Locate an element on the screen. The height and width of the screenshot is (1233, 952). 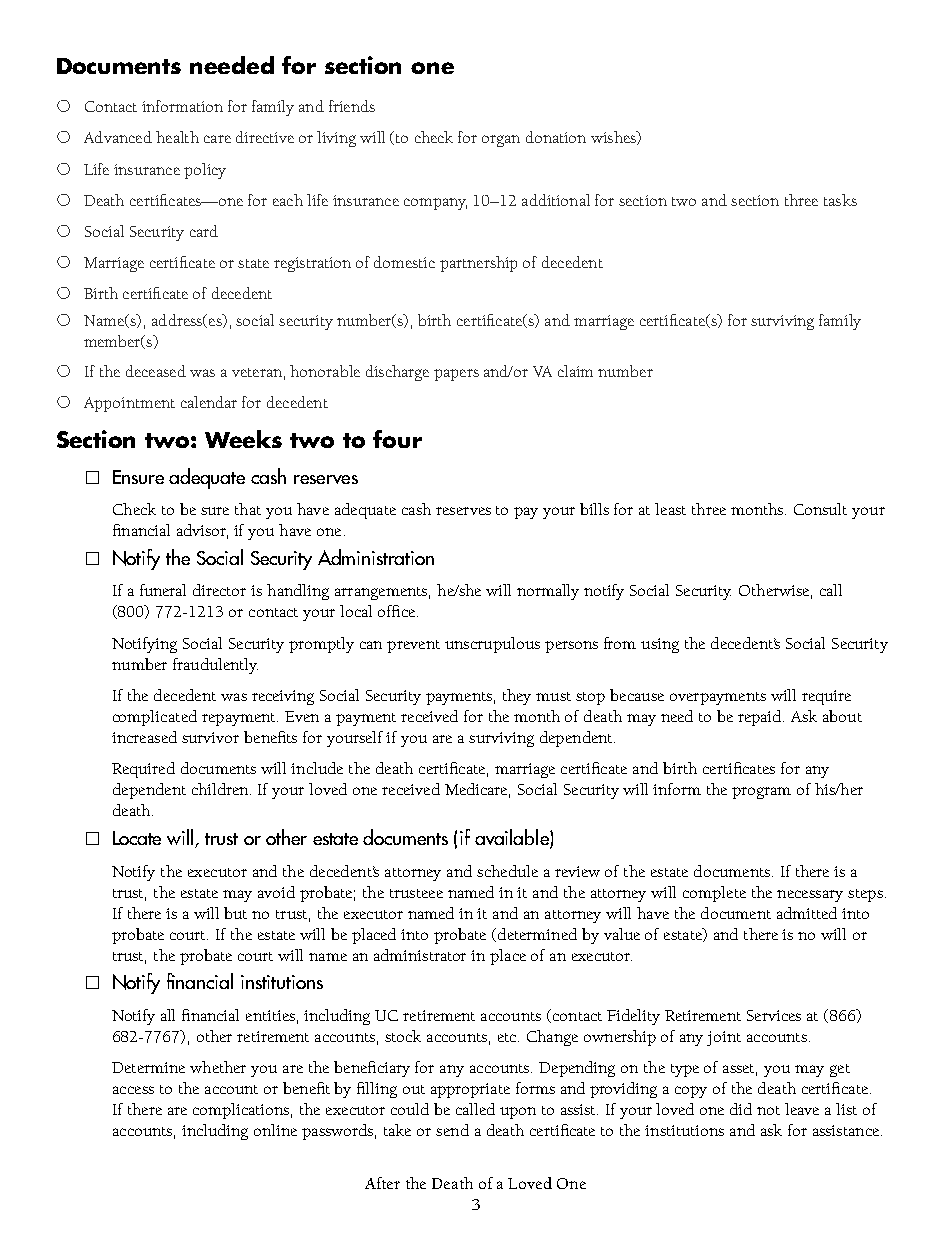
send is located at coordinates (452, 1130).
